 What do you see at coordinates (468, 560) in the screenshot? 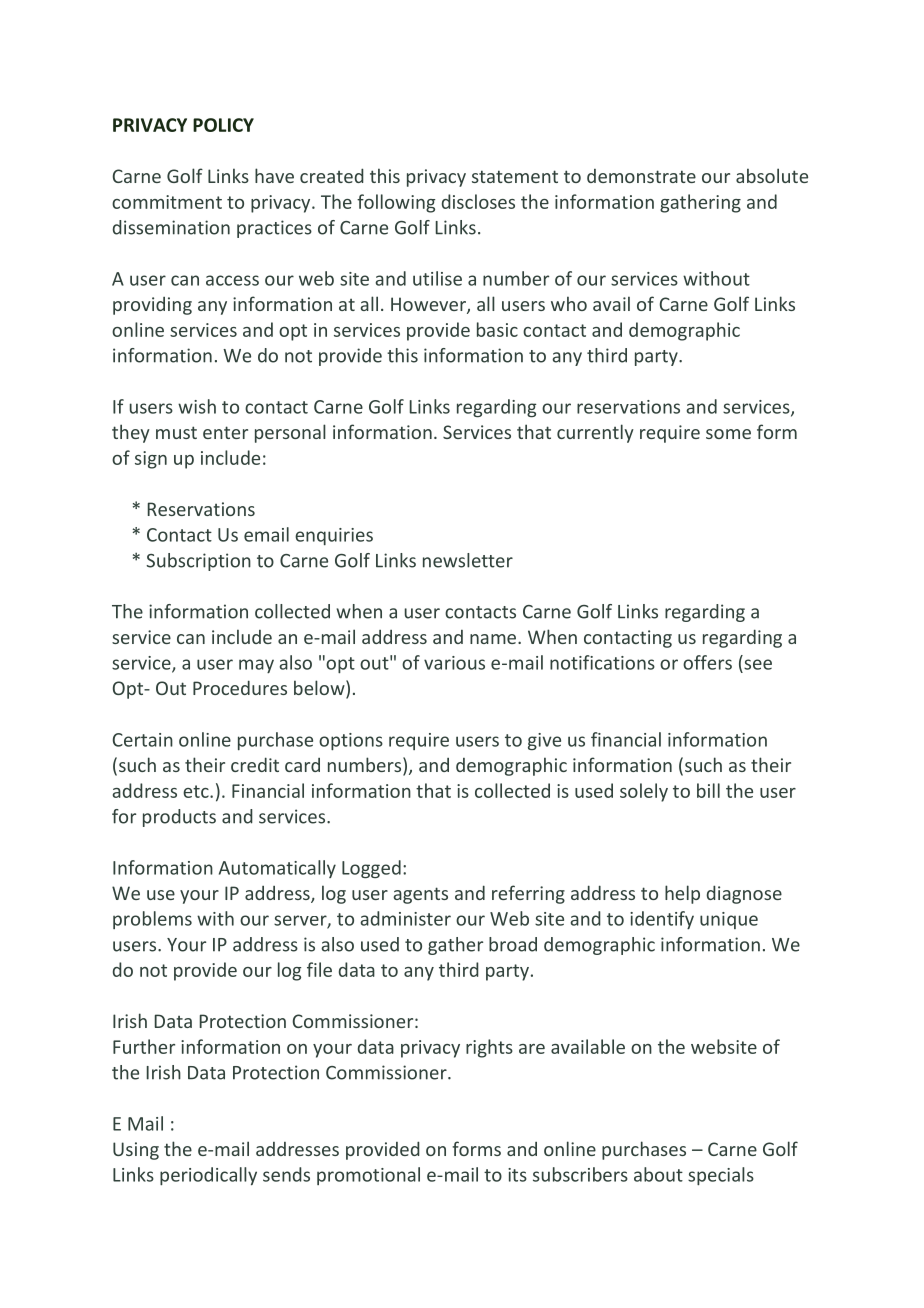
I see `newsletter` at bounding box center [468, 560].
